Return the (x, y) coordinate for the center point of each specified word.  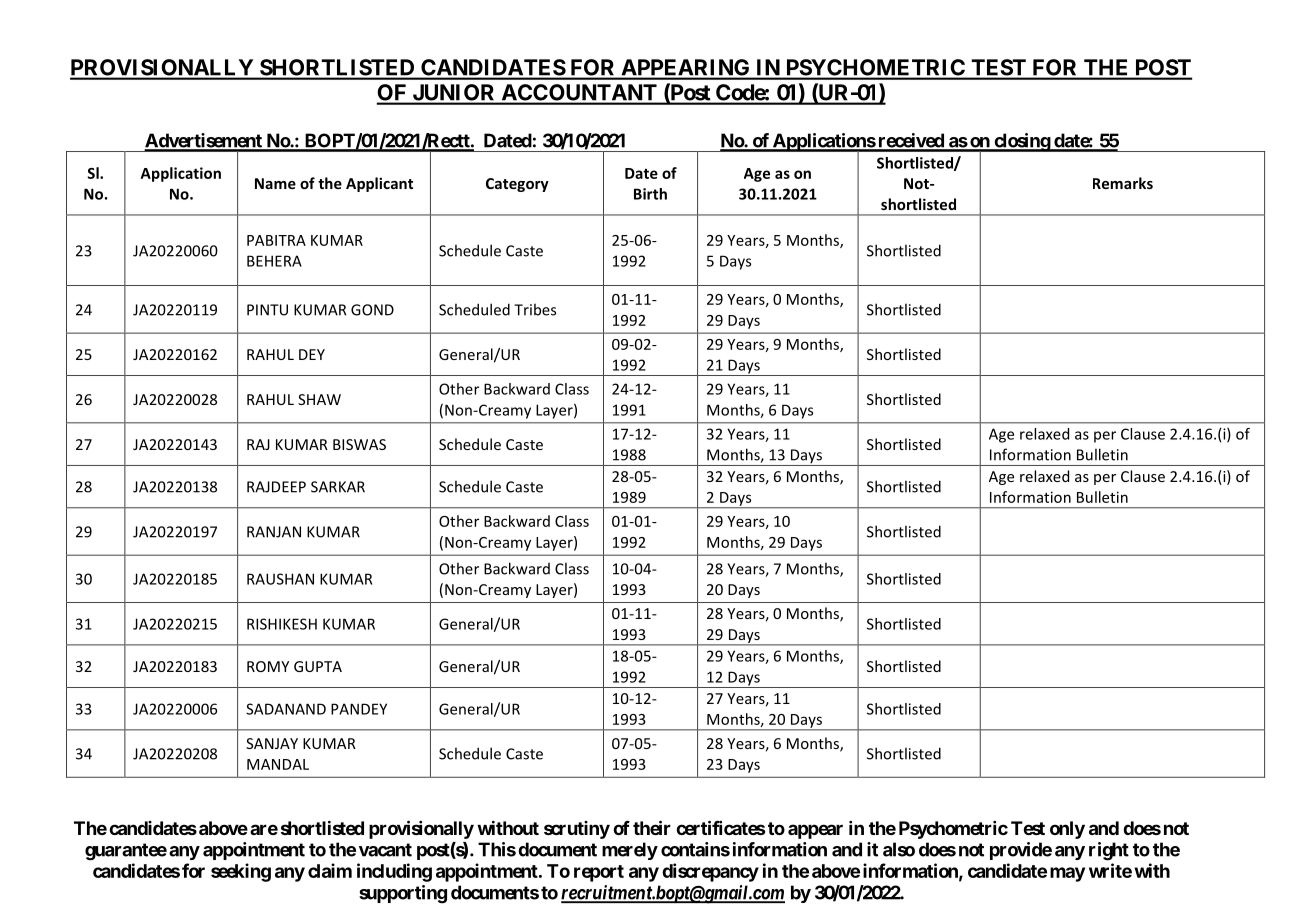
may (1067, 874)
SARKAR (338, 487)
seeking (241, 872)
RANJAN (274, 532)
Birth (650, 194)
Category (517, 185)
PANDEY (359, 709)
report (599, 873)
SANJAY (272, 743)
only (1067, 830)
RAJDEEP (276, 487)
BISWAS (359, 444)
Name (275, 183)
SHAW (319, 399)
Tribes (535, 309)
